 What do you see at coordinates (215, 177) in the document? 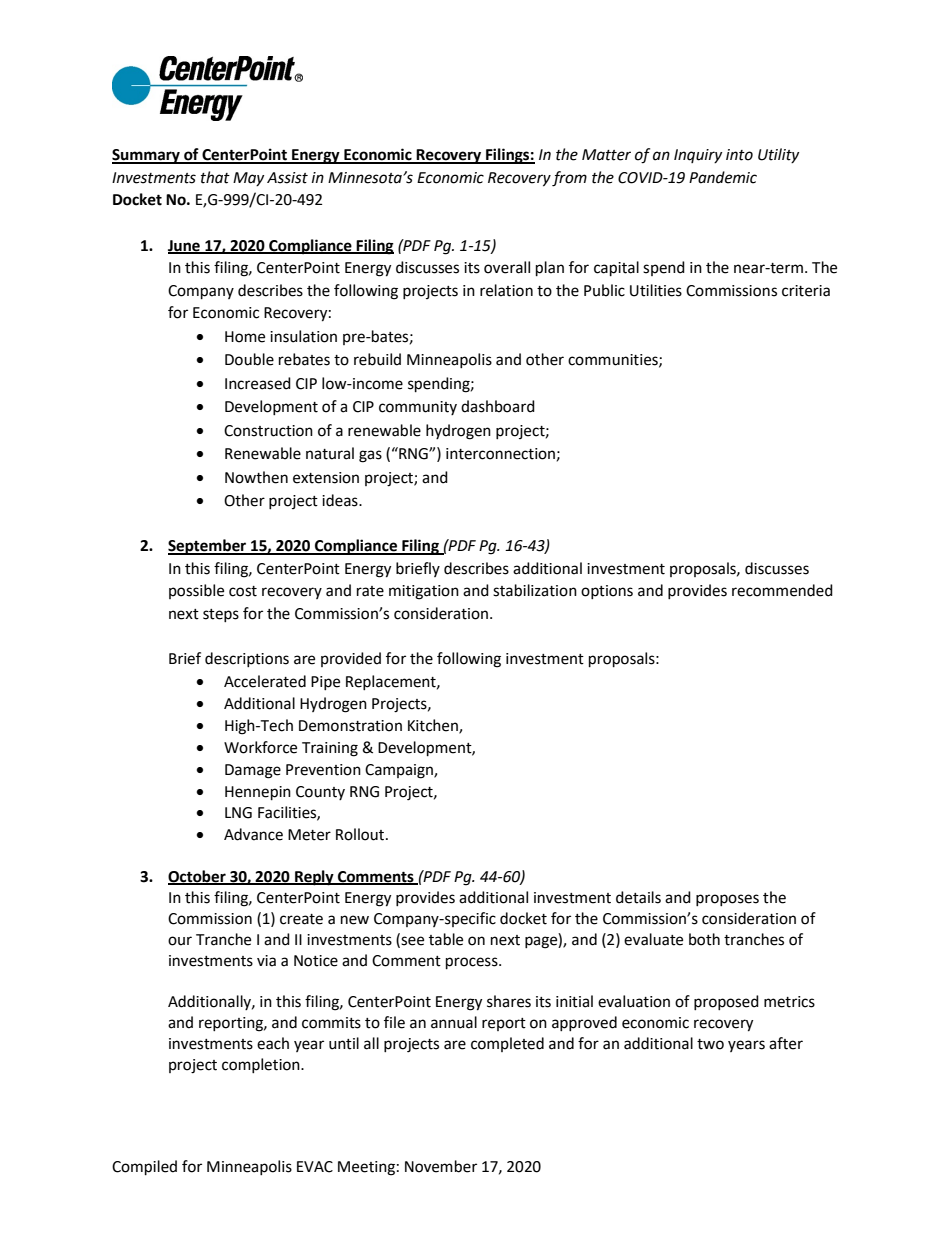
I see `that` at bounding box center [215, 177].
